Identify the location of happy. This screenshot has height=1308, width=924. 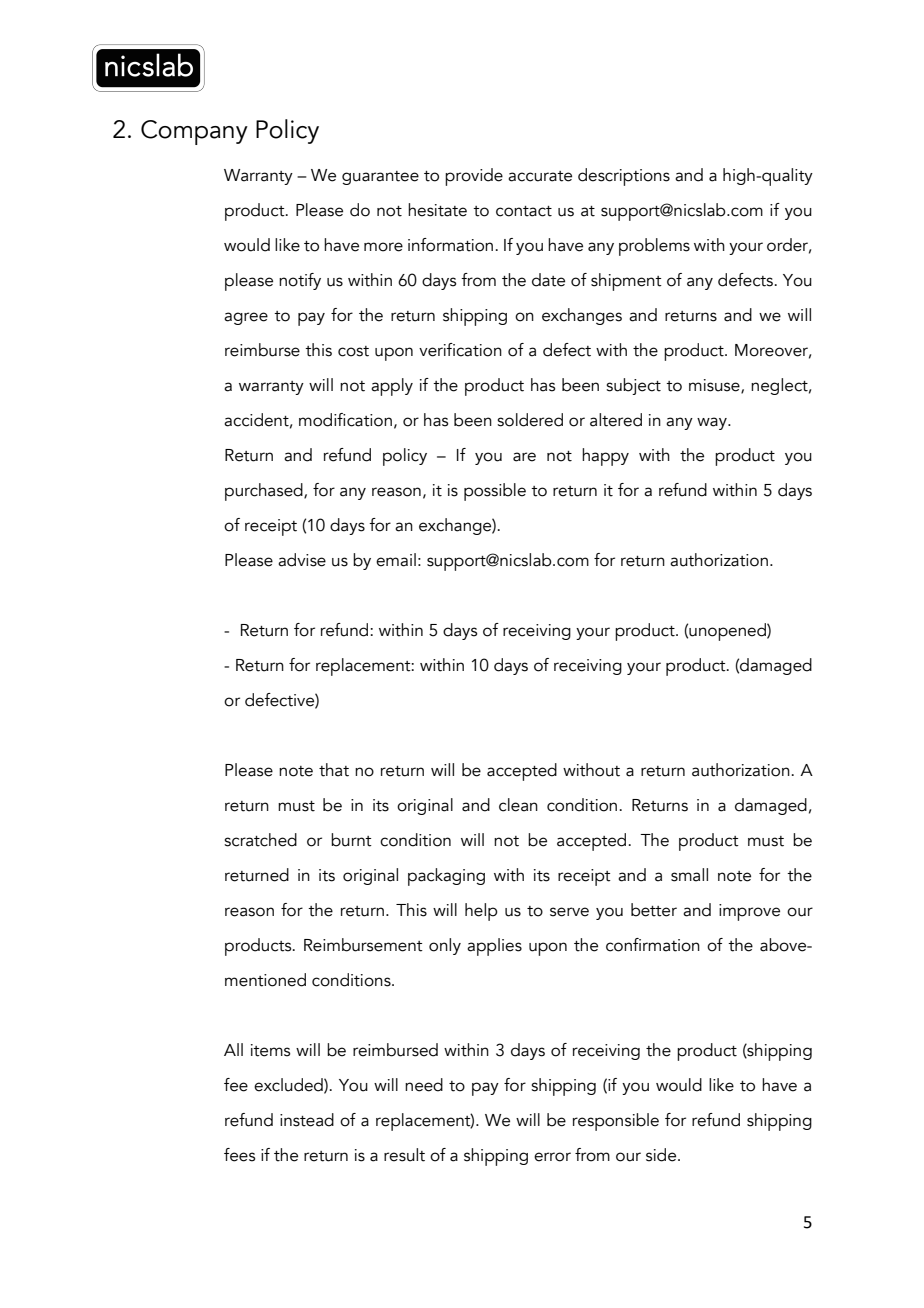
(605, 457).
